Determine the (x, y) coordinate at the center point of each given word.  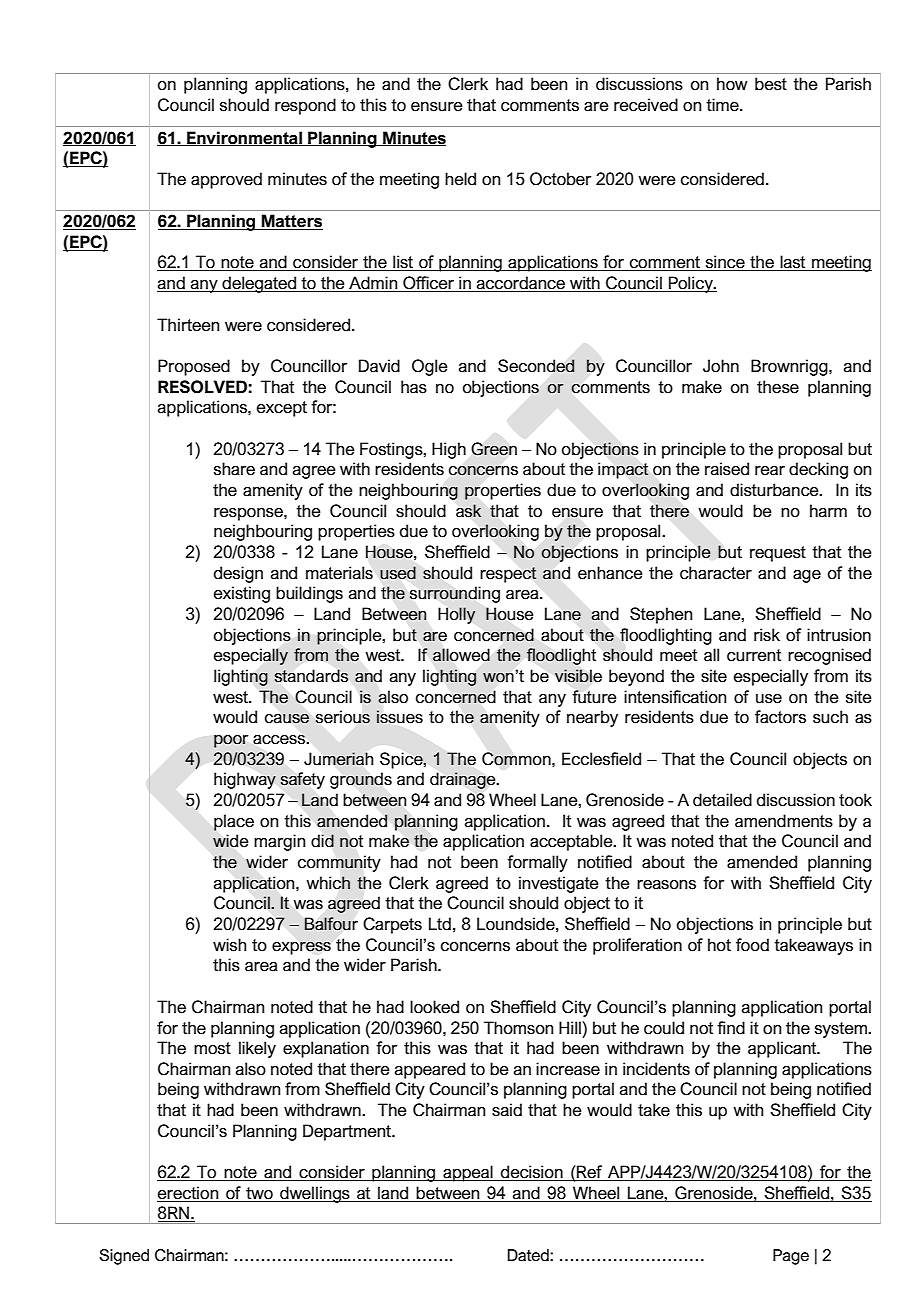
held (460, 179)
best (771, 84)
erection (189, 1194)
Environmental (244, 138)
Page (791, 1257)
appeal (468, 1173)
